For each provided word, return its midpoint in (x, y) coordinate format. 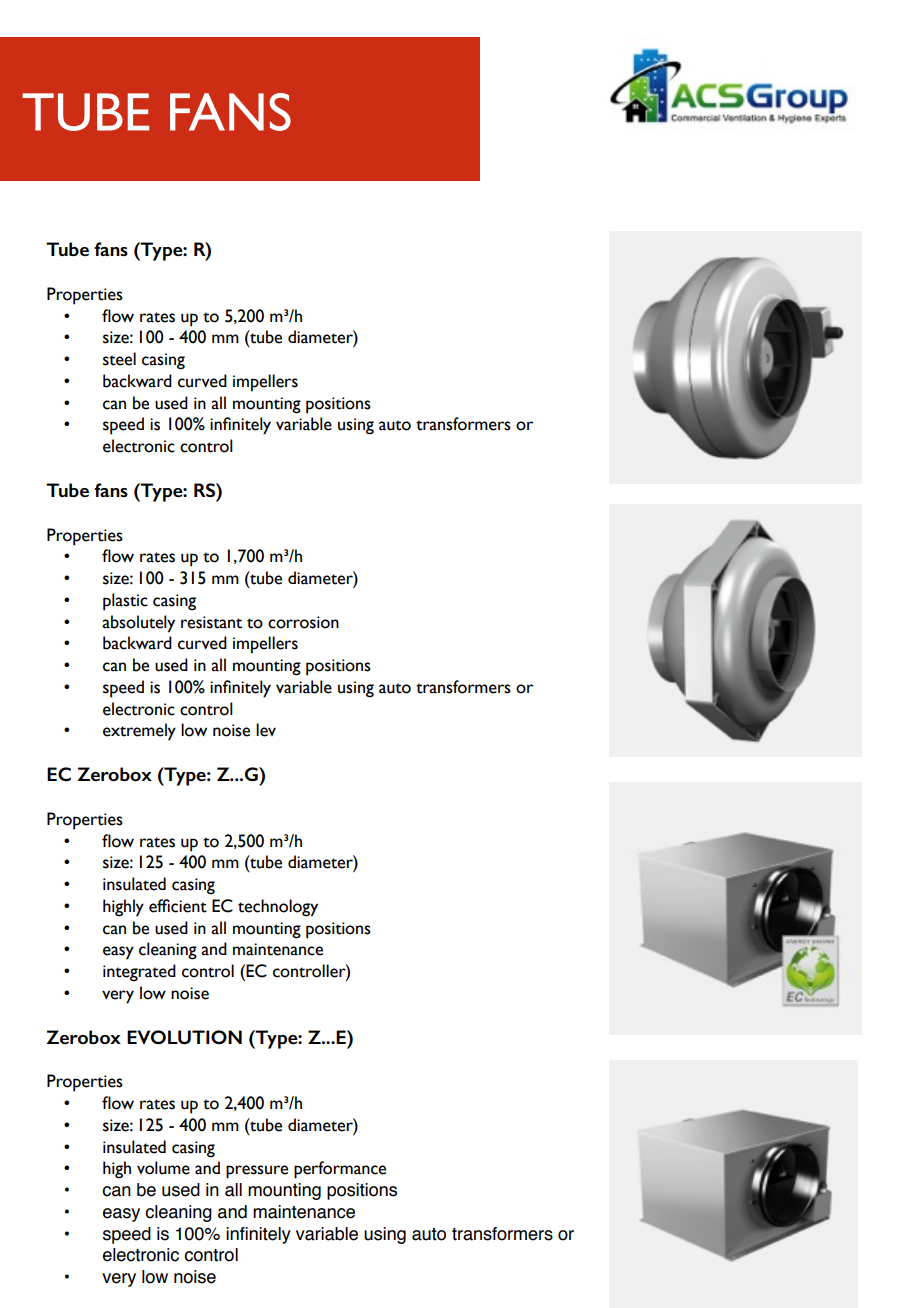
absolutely (138, 624)
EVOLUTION (184, 1037)
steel (119, 359)
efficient (178, 906)
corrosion (303, 622)
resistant (211, 622)
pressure (257, 1172)
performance (340, 1170)
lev (266, 730)
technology (278, 908)
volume (163, 1168)
